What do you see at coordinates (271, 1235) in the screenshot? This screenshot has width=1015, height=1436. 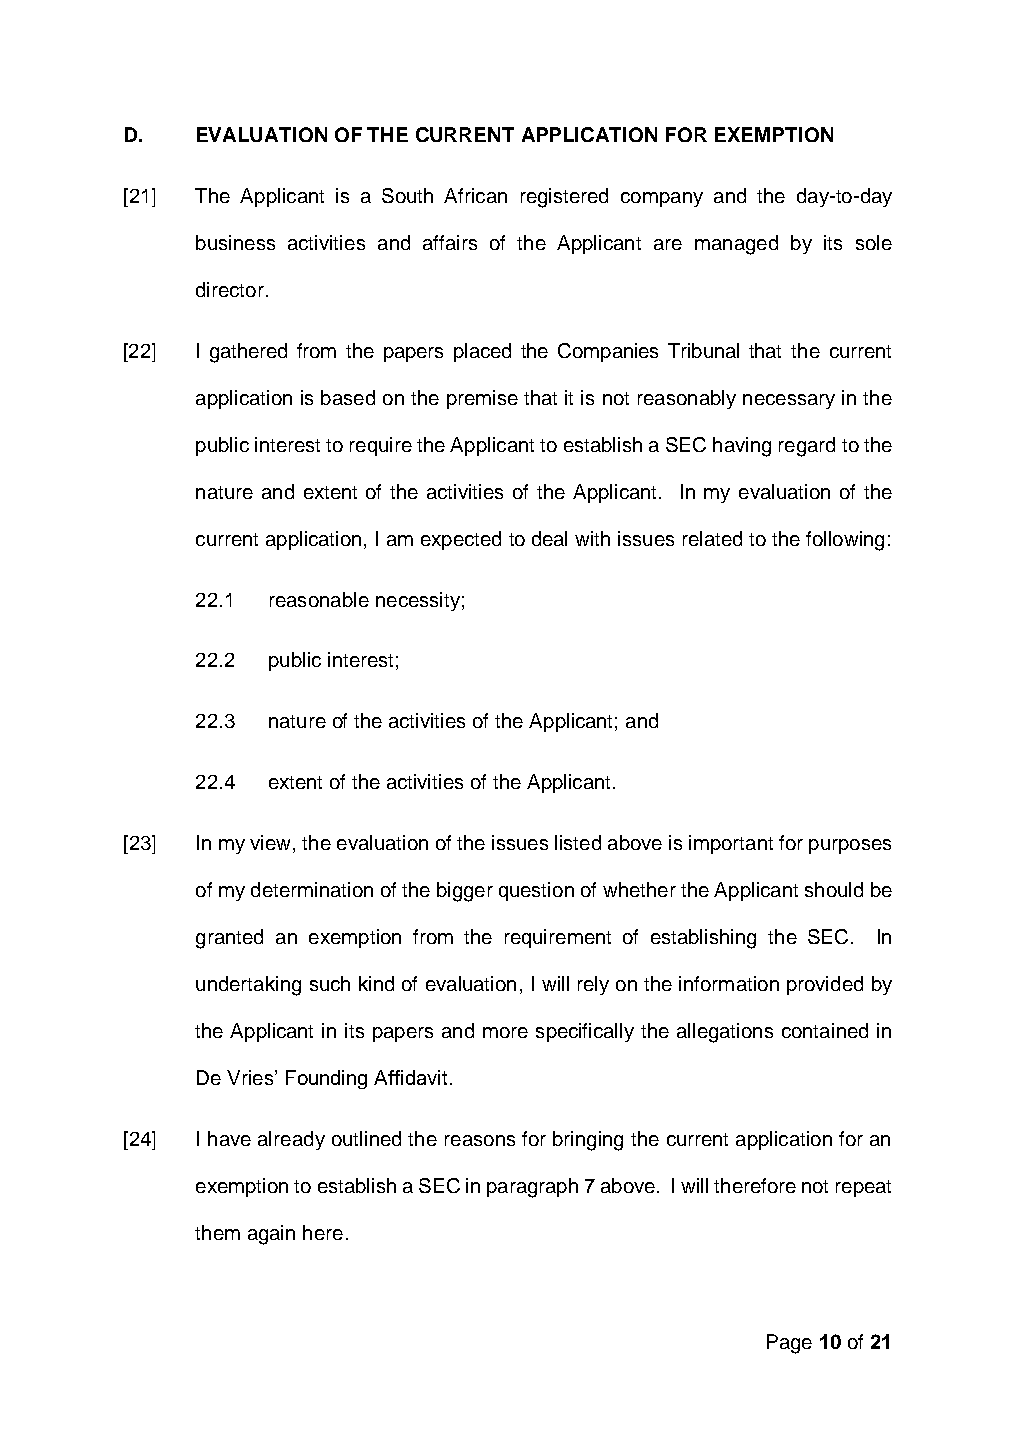 I see `again` at bounding box center [271, 1235].
